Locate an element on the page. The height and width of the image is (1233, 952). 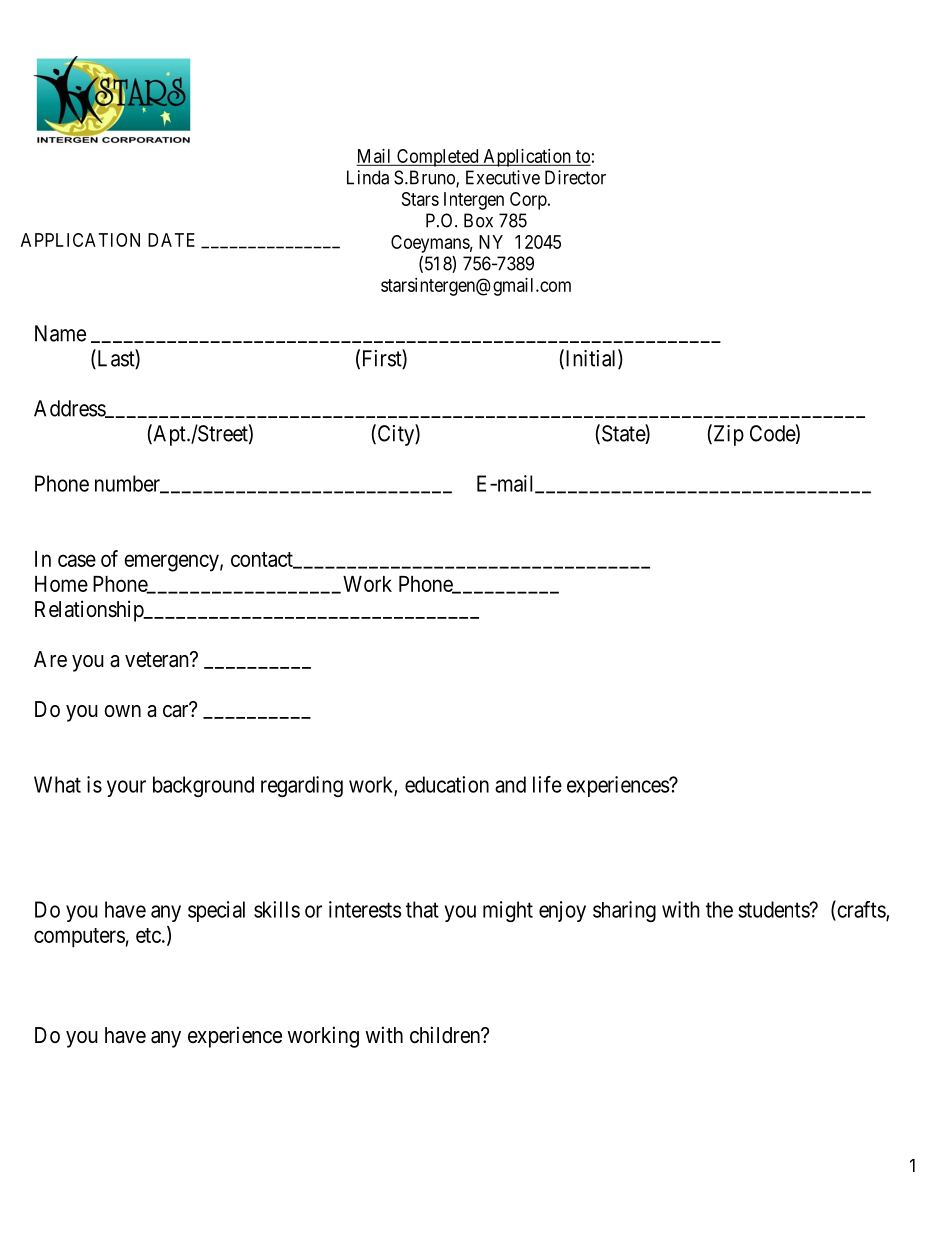
life is located at coordinates (547, 784).
